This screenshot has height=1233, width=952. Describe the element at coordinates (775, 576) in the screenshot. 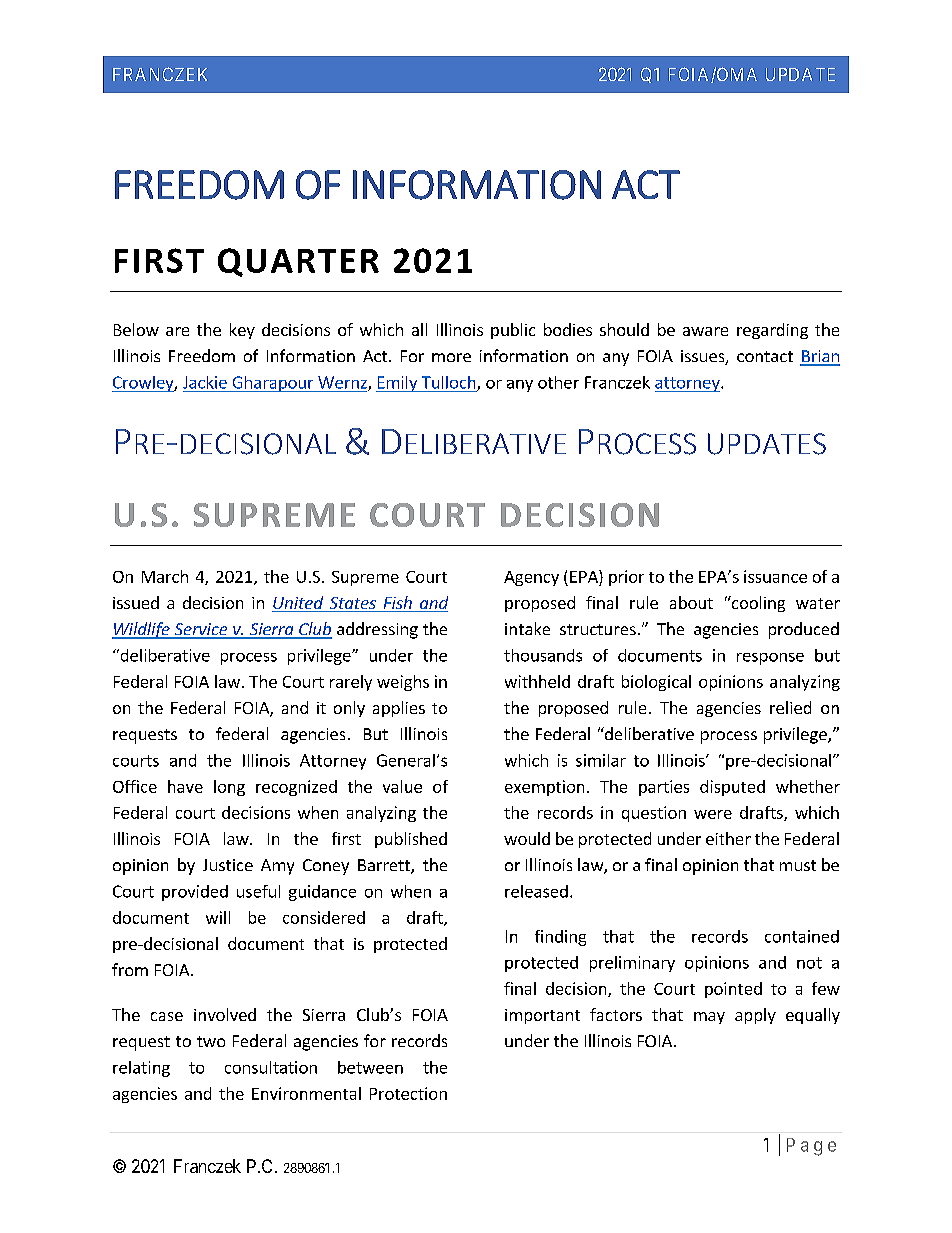

I see `issuance` at that location.
